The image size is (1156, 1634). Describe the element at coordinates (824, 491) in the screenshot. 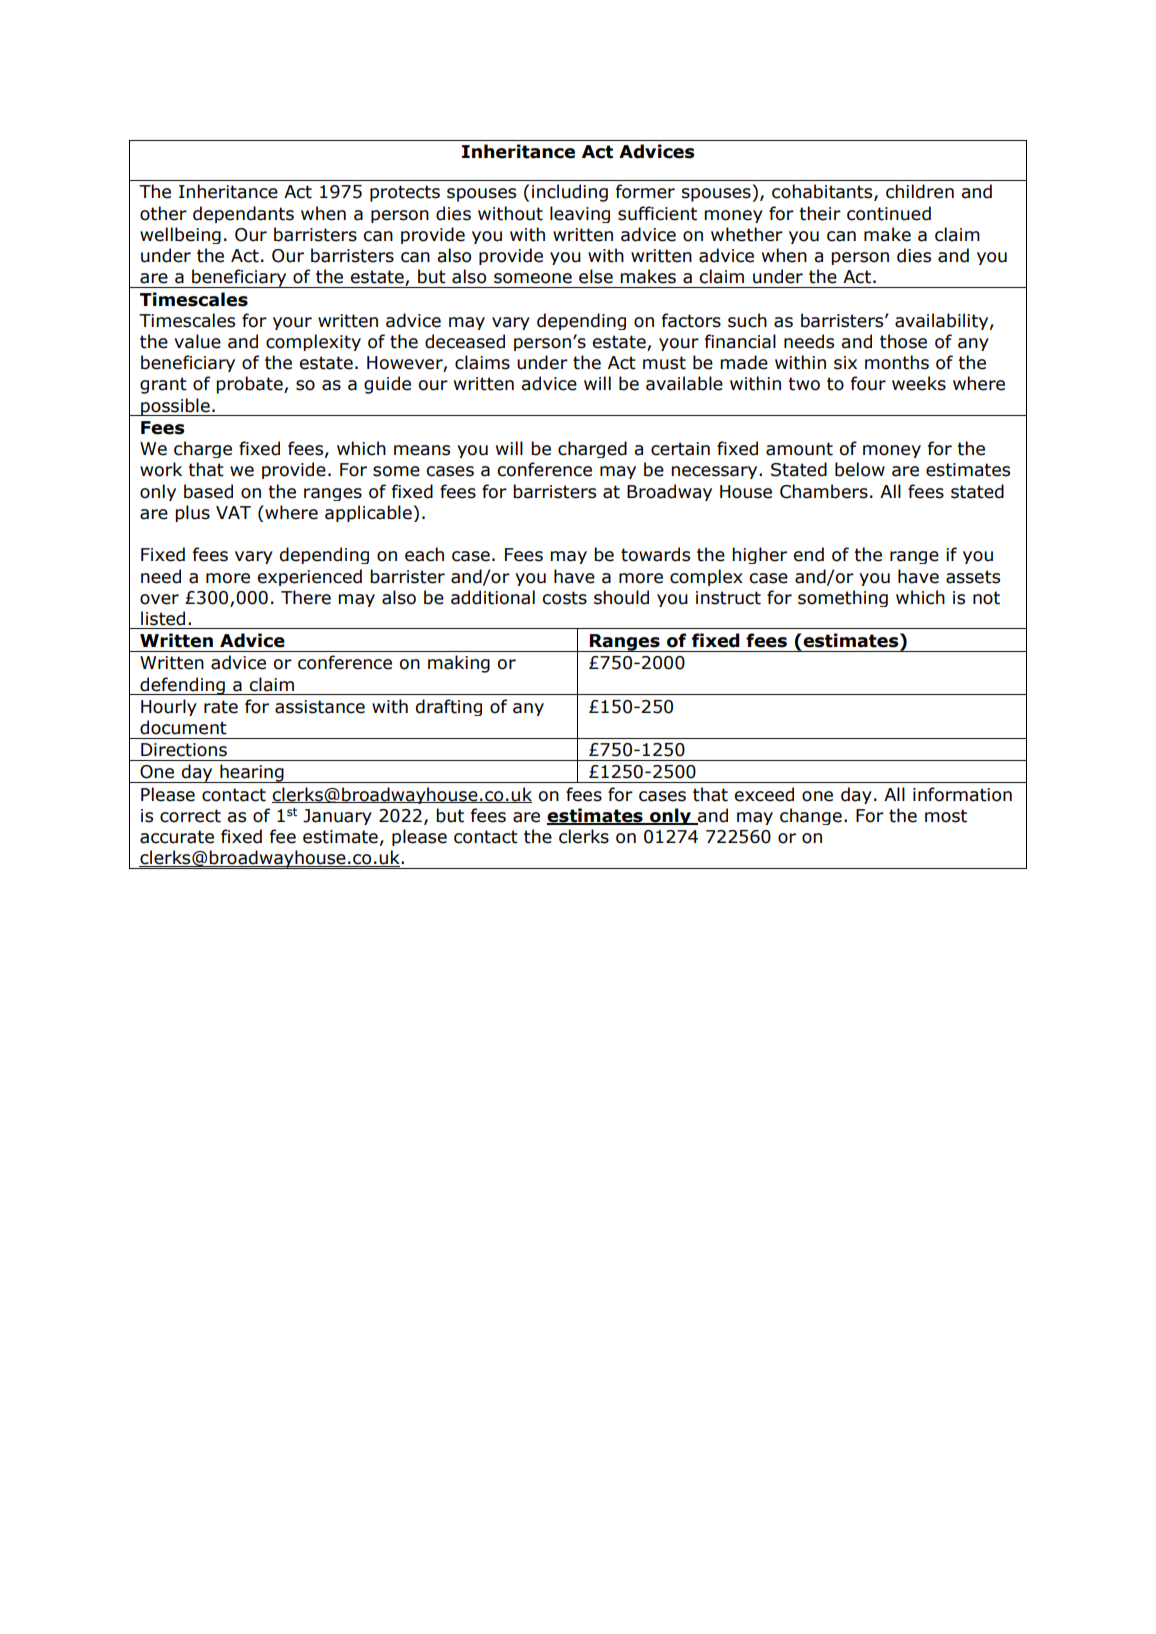

I see `Chambers` at that location.
